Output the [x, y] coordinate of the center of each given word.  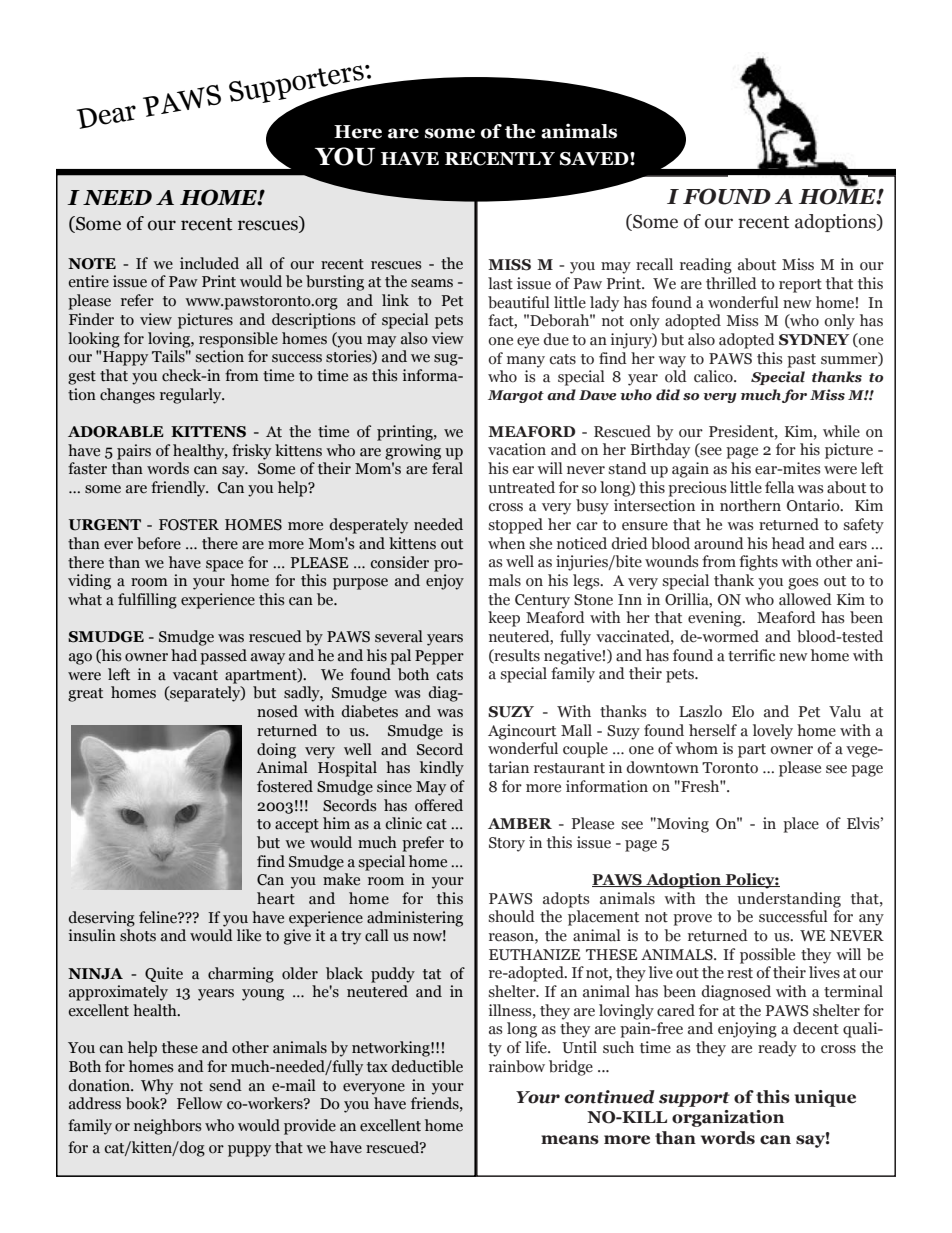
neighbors [168, 1127]
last [500, 283]
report [800, 286]
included [209, 263]
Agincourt [522, 732]
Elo [743, 711]
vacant [195, 675]
